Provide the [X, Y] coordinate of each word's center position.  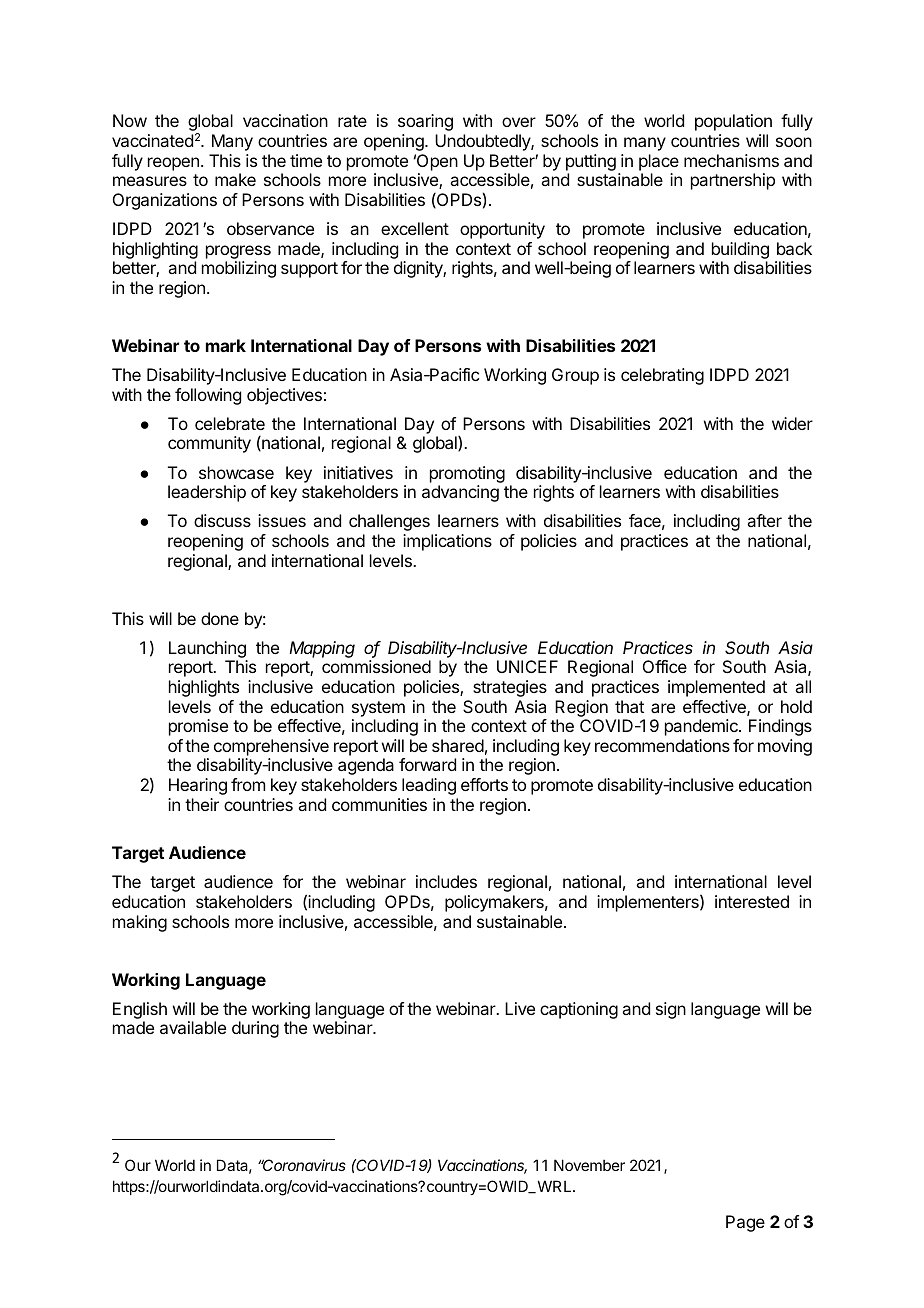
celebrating [662, 376]
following [208, 396]
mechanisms [731, 160]
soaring [425, 122]
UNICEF [527, 666]
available [193, 1027]
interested [752, 901]
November [589, 1165]
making [140, 923]
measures [150, 181]
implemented [716, 688]
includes [446, 881]
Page [745, 1223]
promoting [467, 474]
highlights [204, 688]
